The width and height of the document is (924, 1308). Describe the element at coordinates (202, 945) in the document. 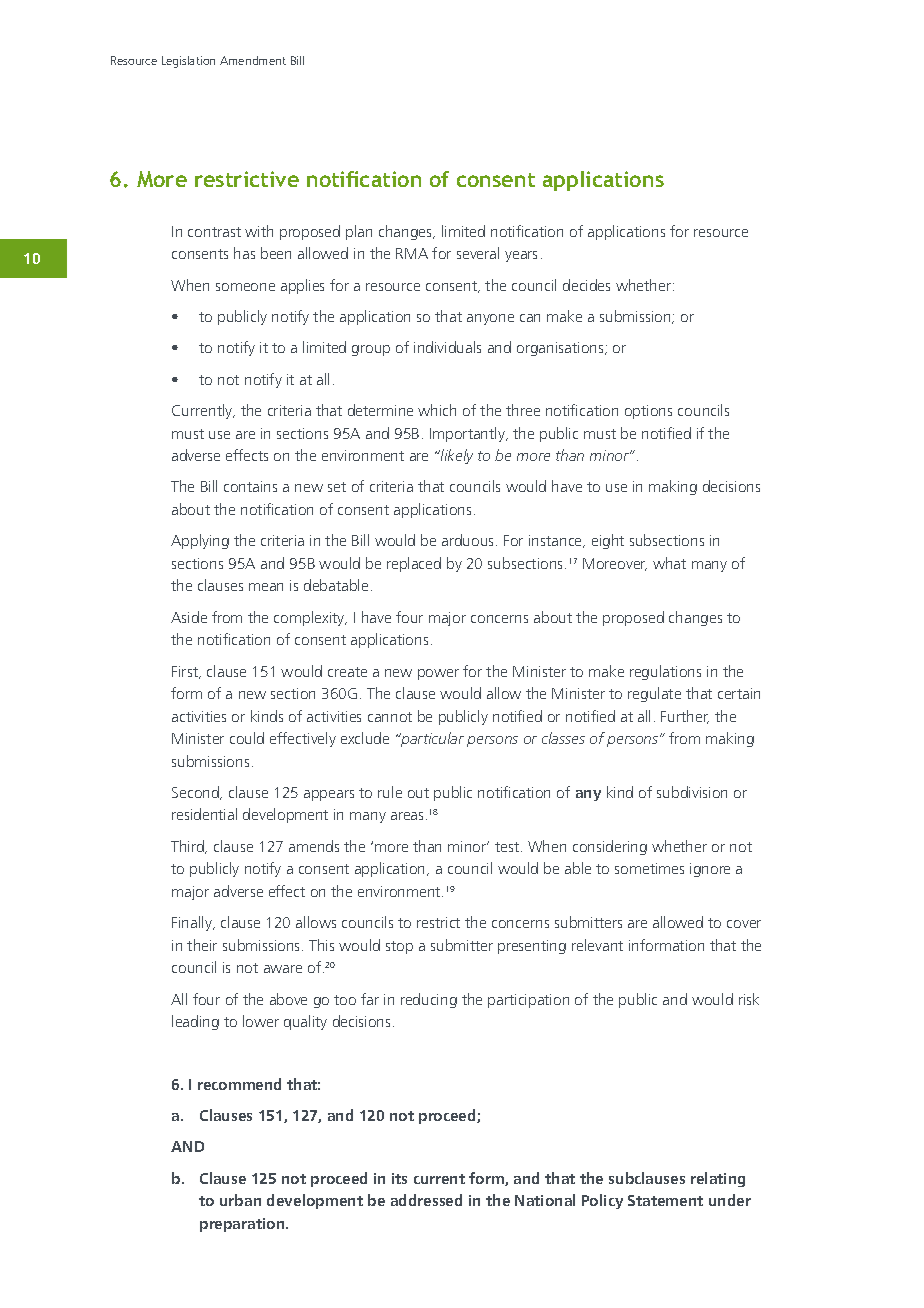

I see `their` at that location.
